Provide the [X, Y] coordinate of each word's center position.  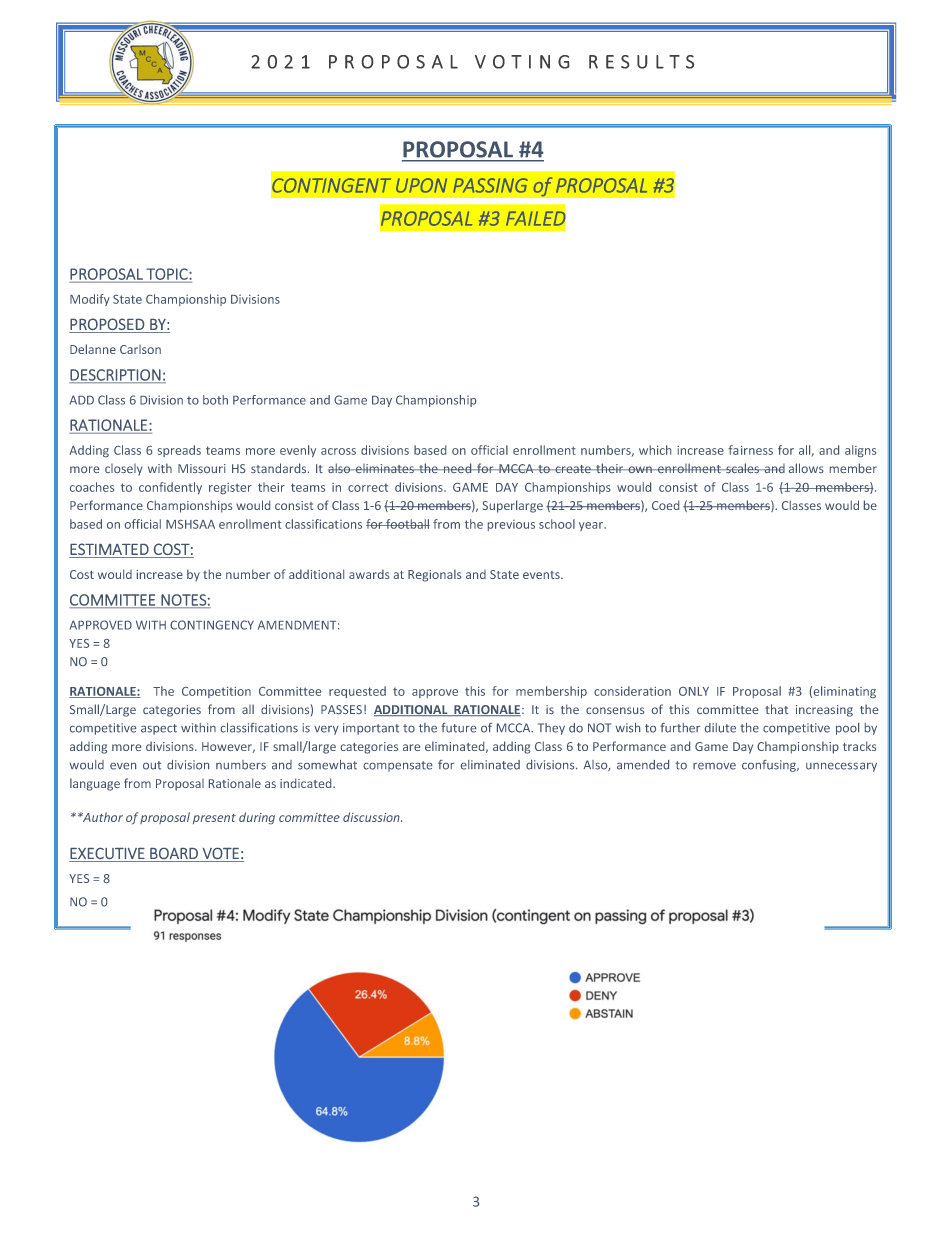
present [214, 819]
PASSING [490, 185]
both [215, 400]
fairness [750, 450]
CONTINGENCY [212, 625]
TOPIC [168, 274]
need [458, 468]
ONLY [694, 691]
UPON [421, 185]
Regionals [434, 575]
